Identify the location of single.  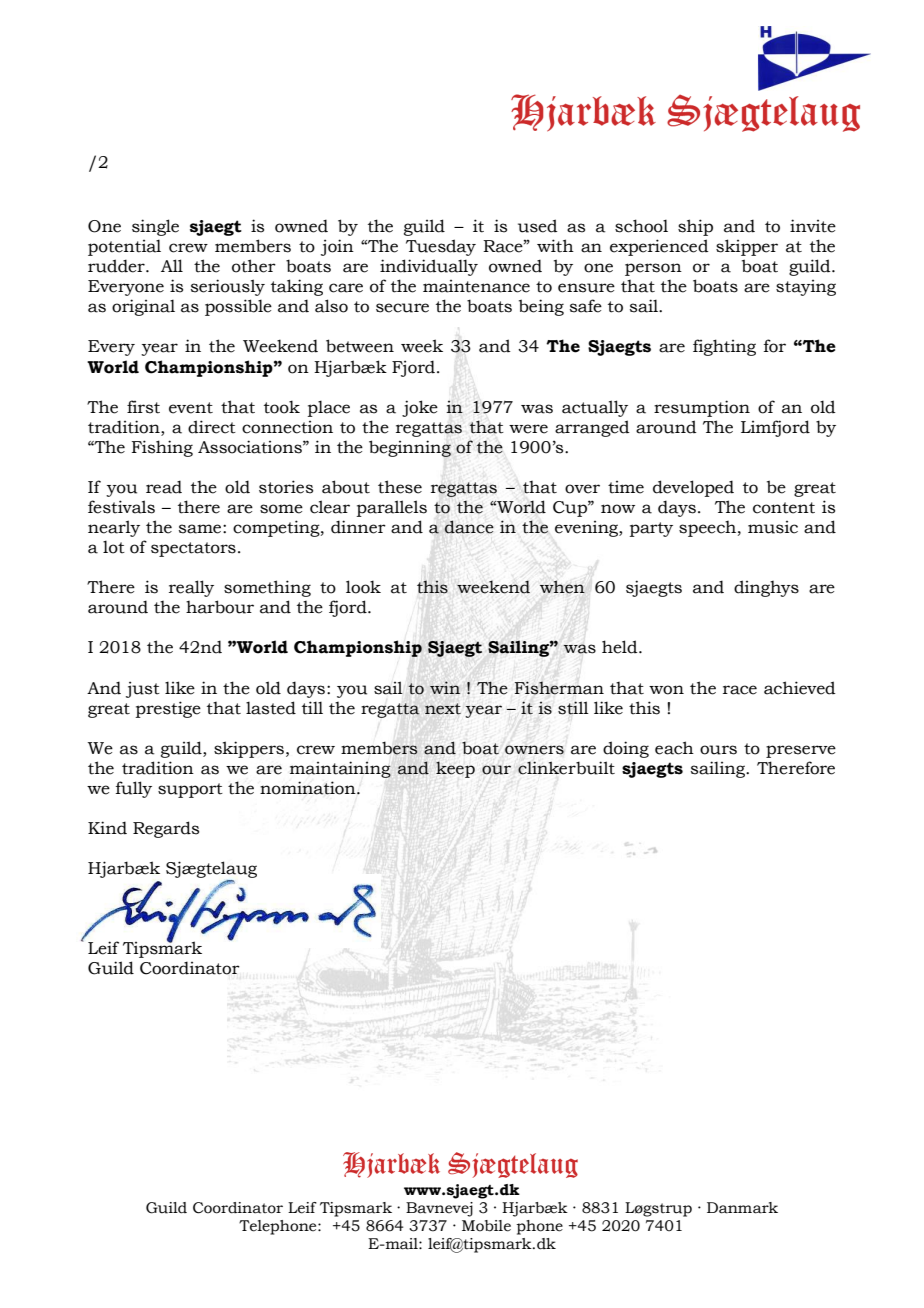
(155, 227).
